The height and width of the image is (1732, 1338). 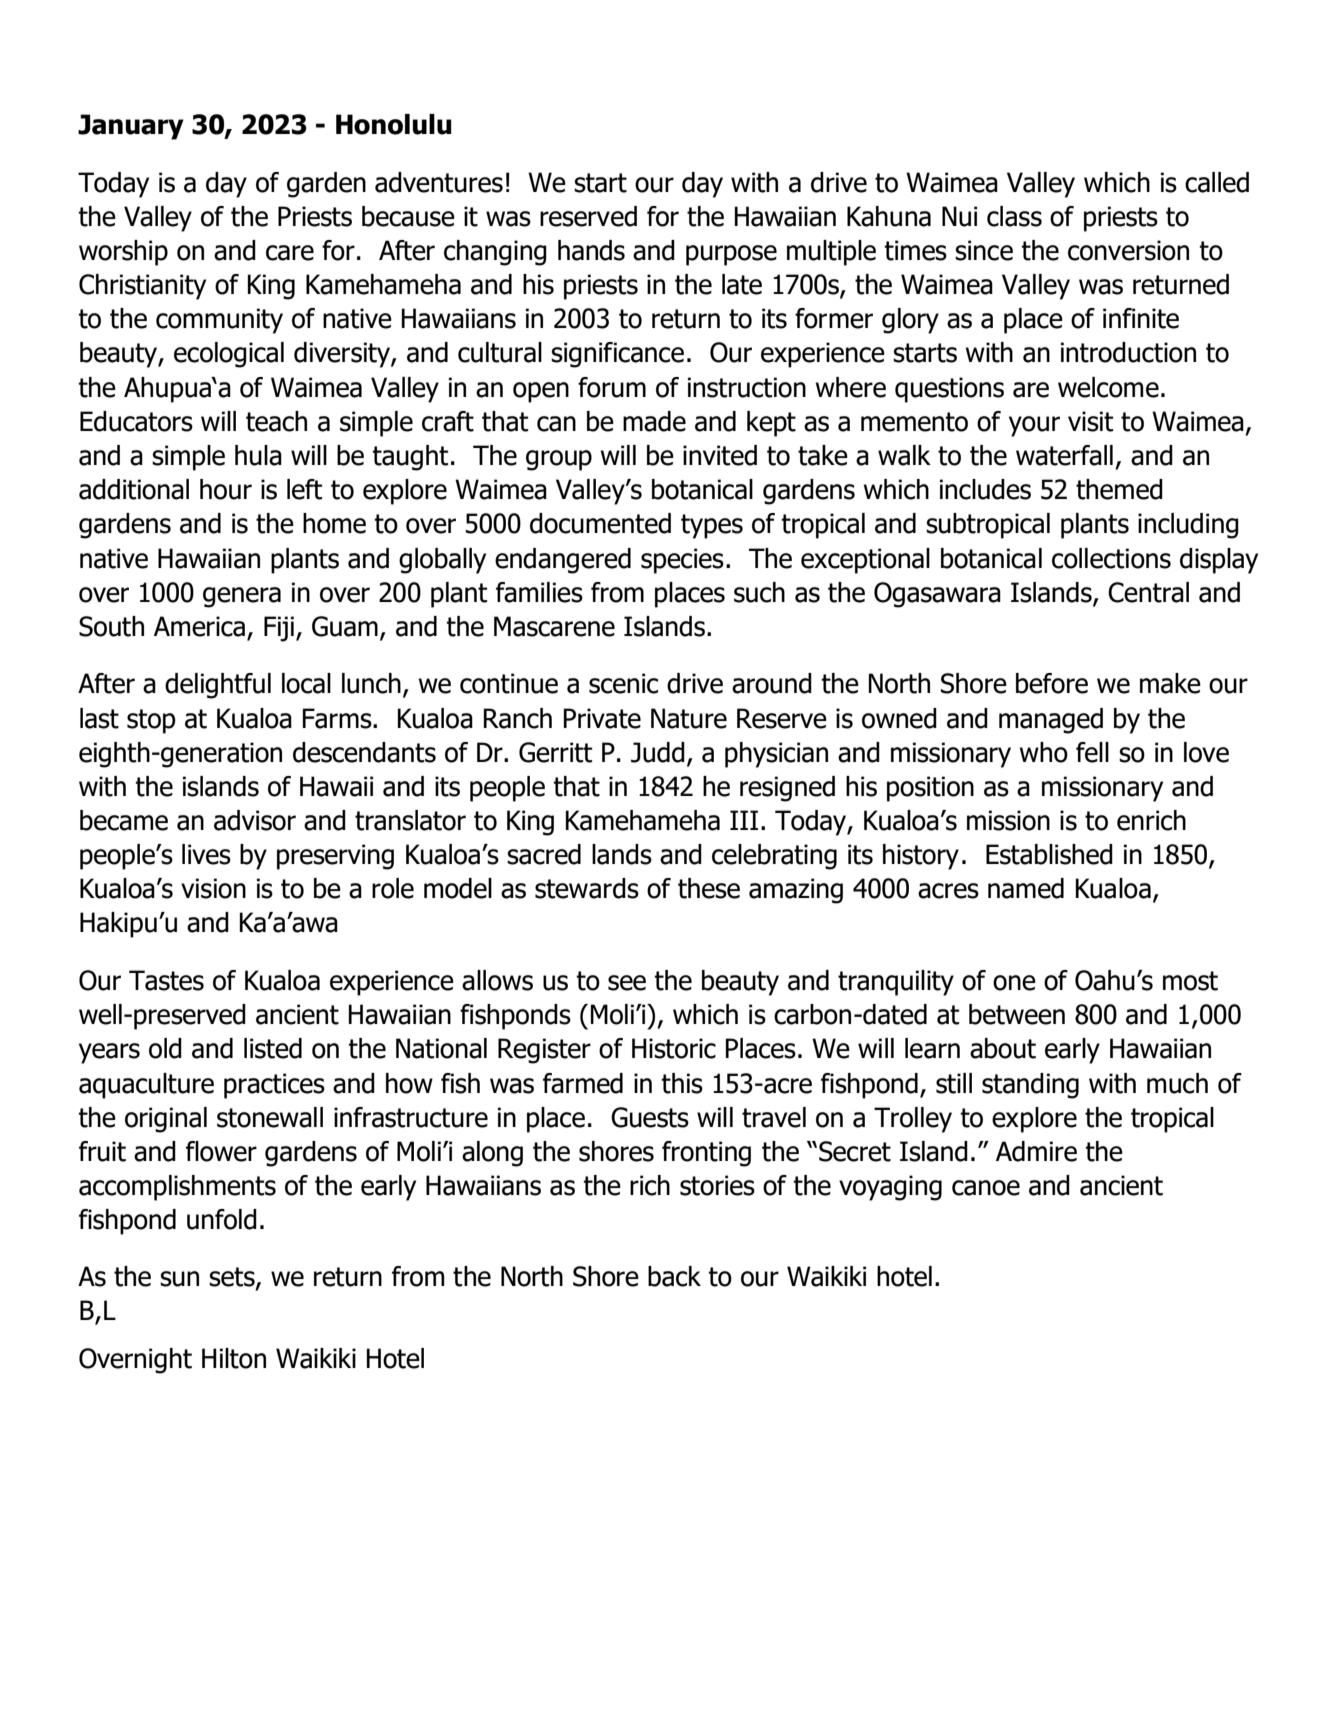 What do you see at coordinates (682, 561) in the image?
I see `species` at bounding box center [682, 561].
